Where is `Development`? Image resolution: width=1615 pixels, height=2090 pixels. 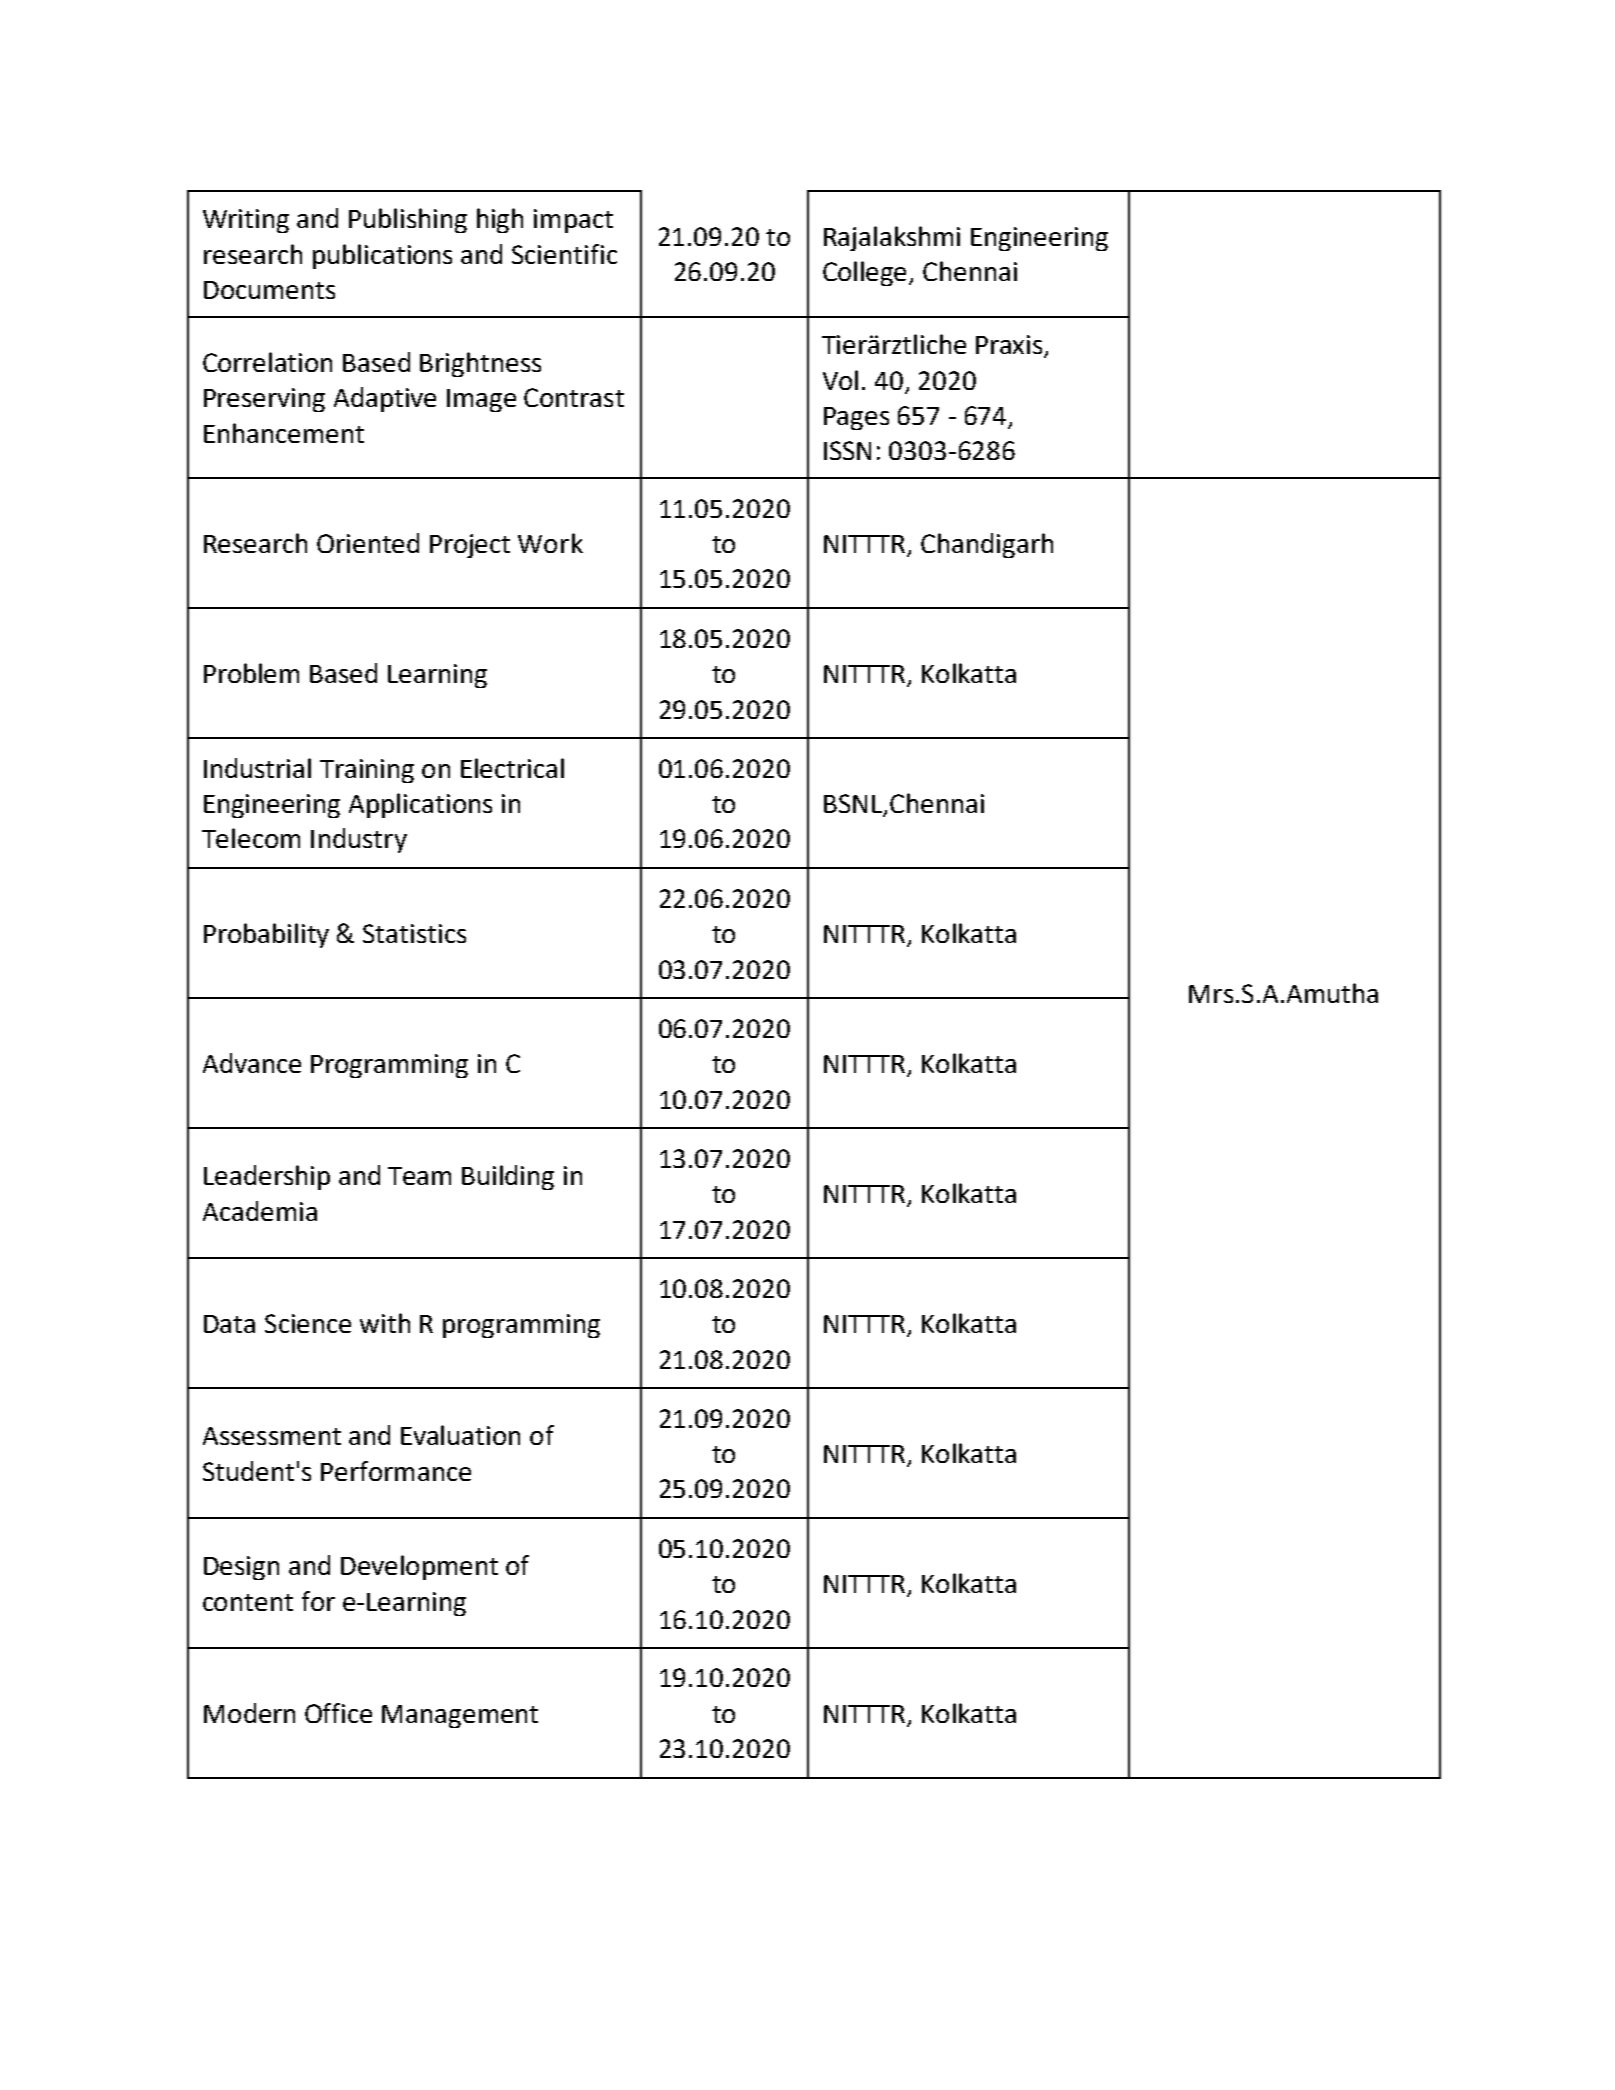
Development is located at coordinates (419, 1567).
